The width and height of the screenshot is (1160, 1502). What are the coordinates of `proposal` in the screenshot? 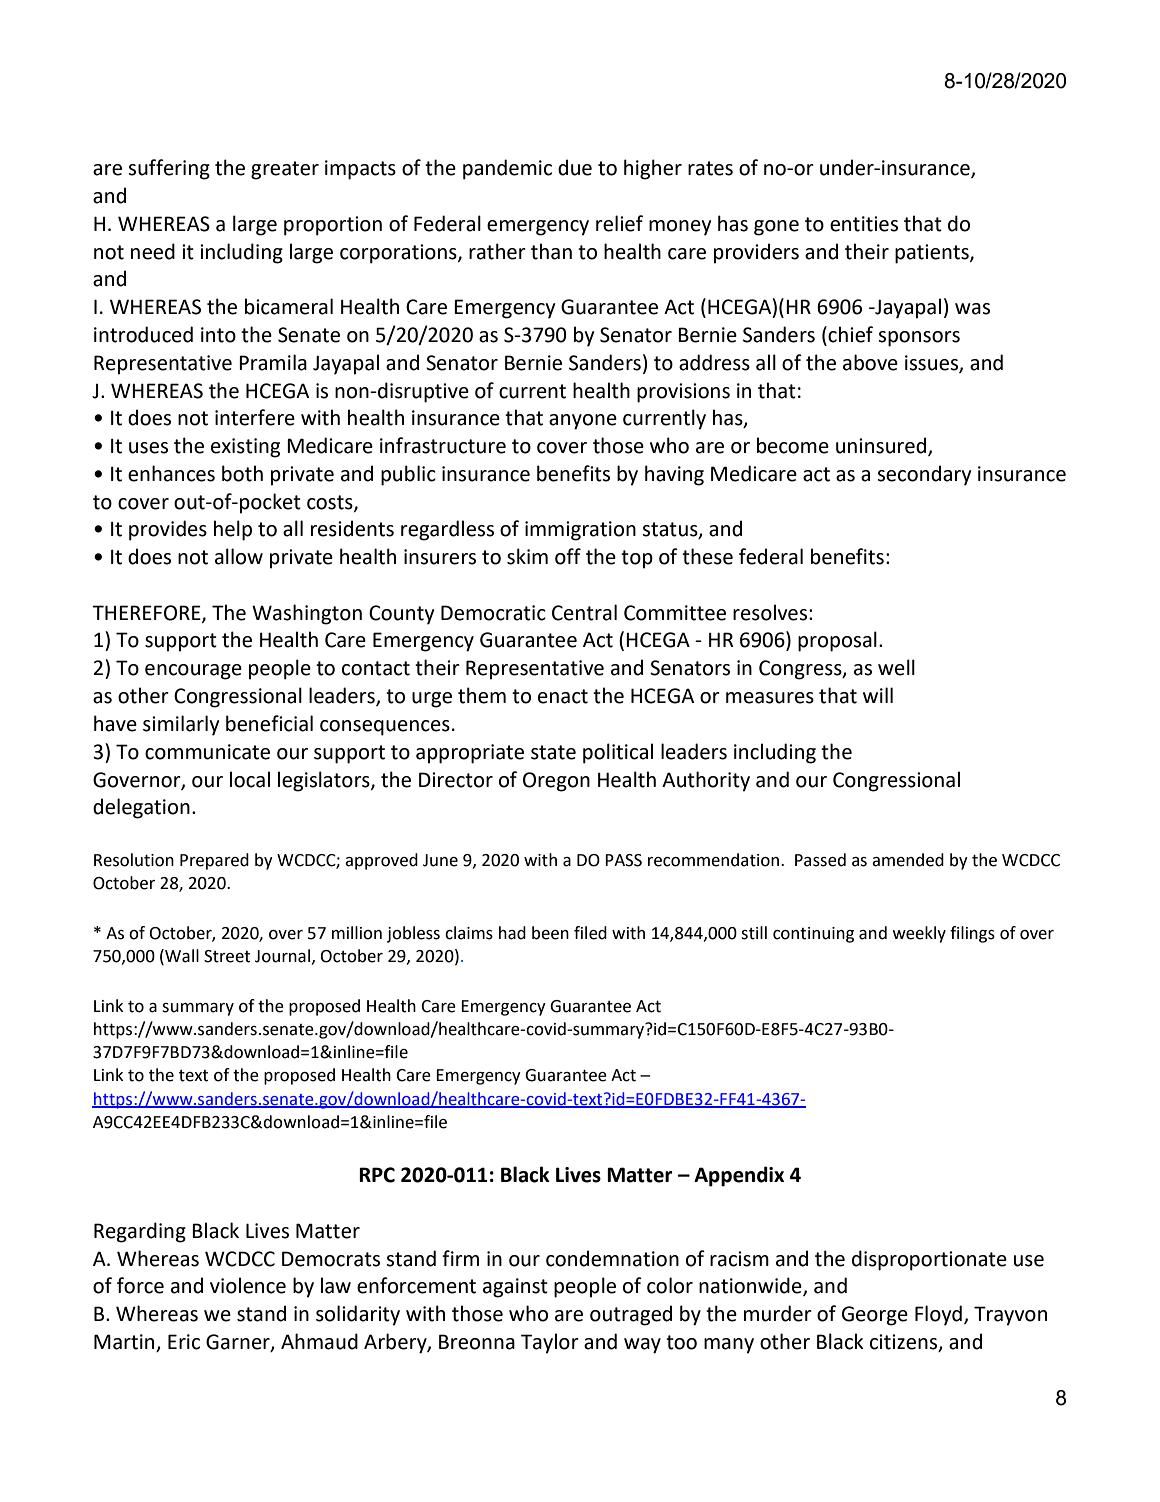 It's located at (837, 641).
